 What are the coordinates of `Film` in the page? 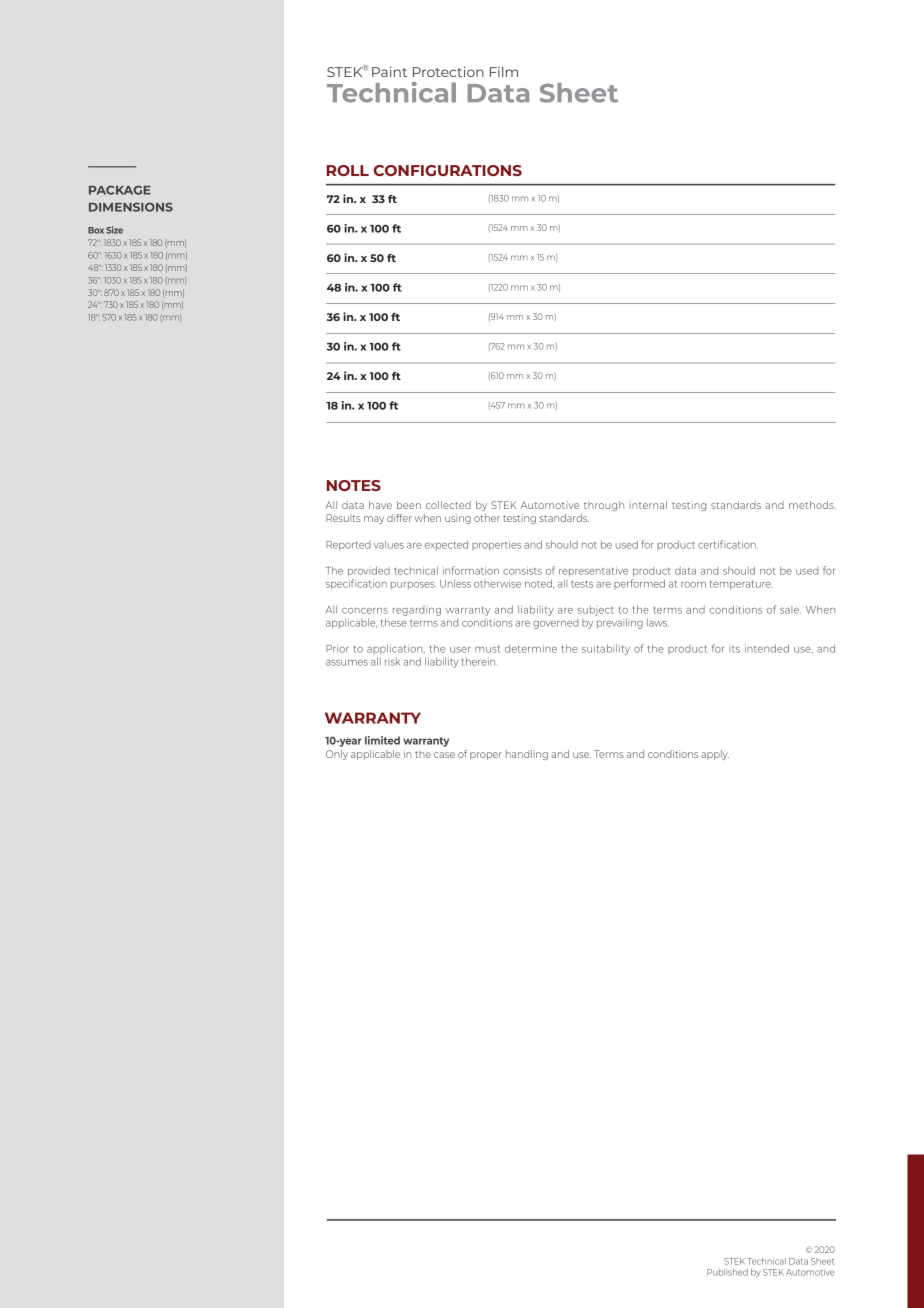 It's located at (504, 71).
